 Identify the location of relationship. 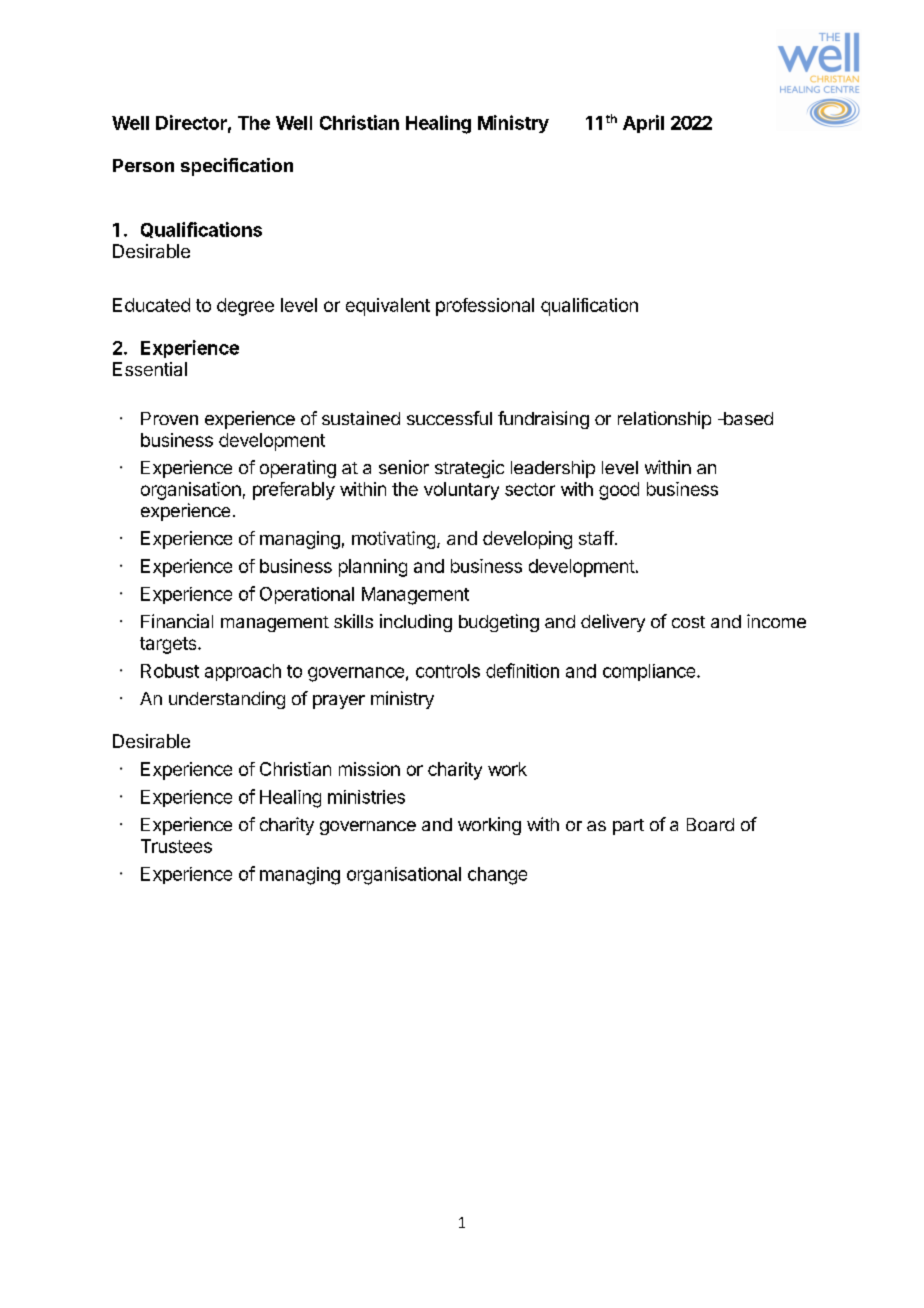
(664, 420).
